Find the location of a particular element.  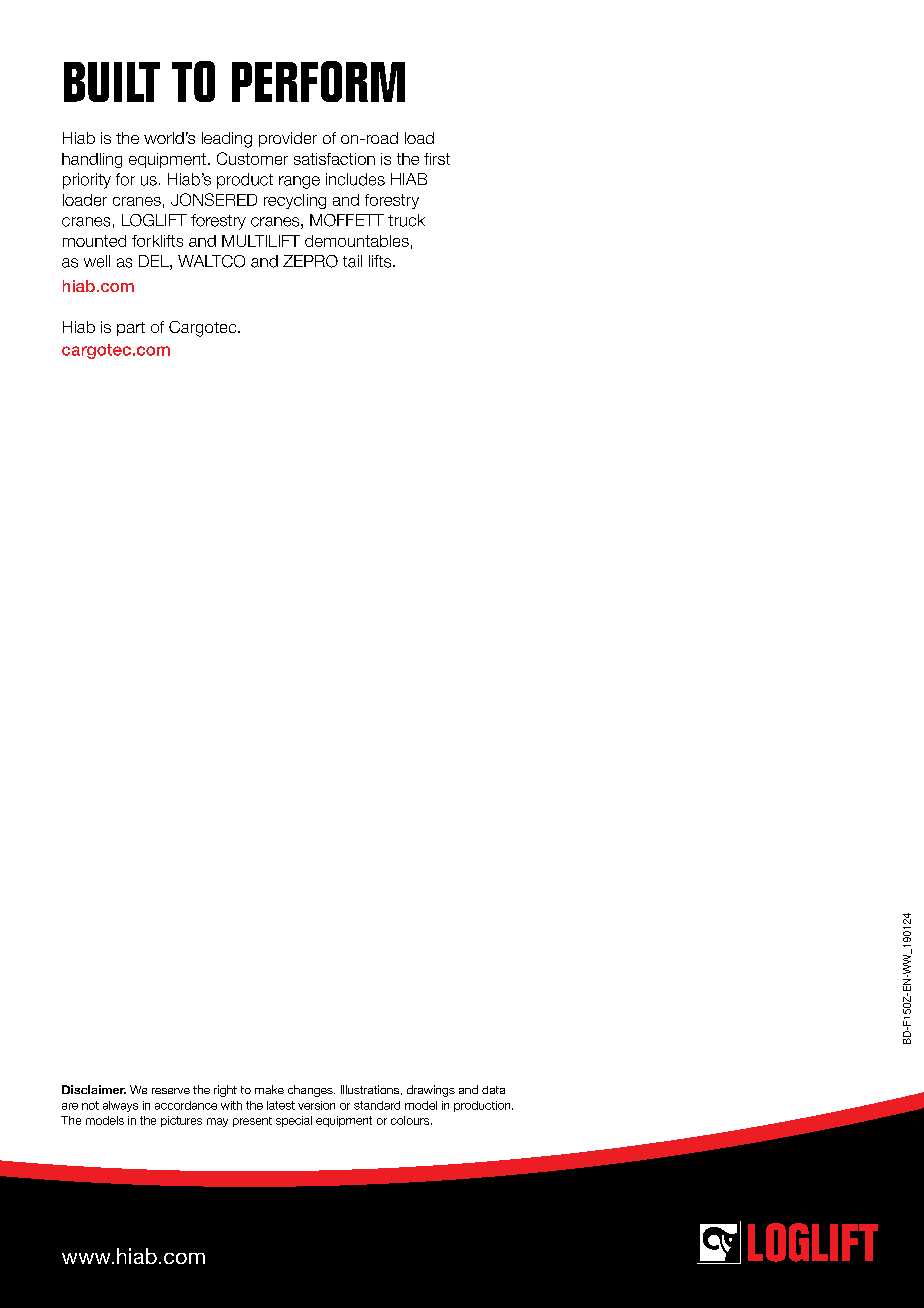

provider is located at coordinates (288, 139).
